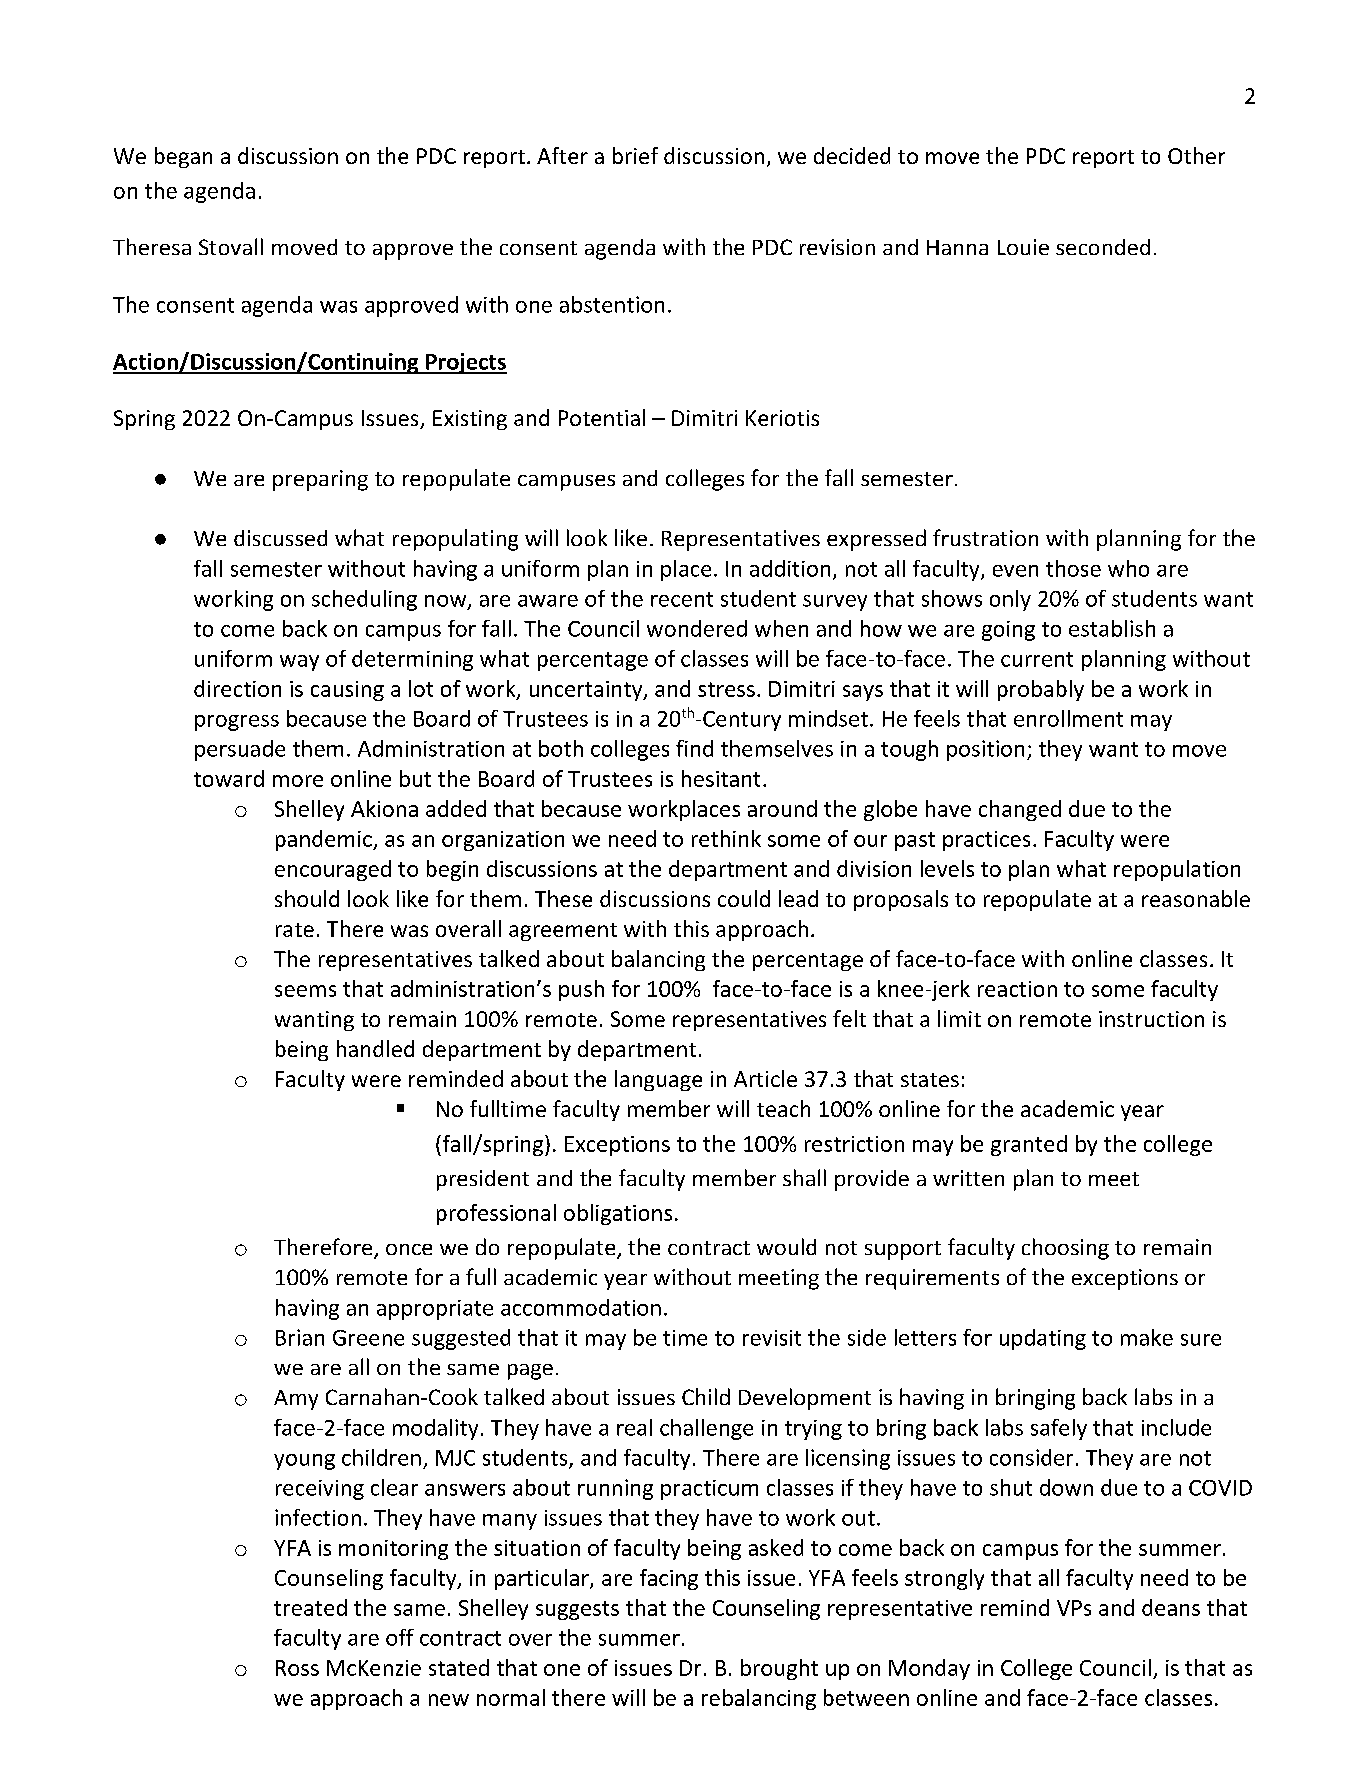  I want to click on seconded, so click(1103, 247).
